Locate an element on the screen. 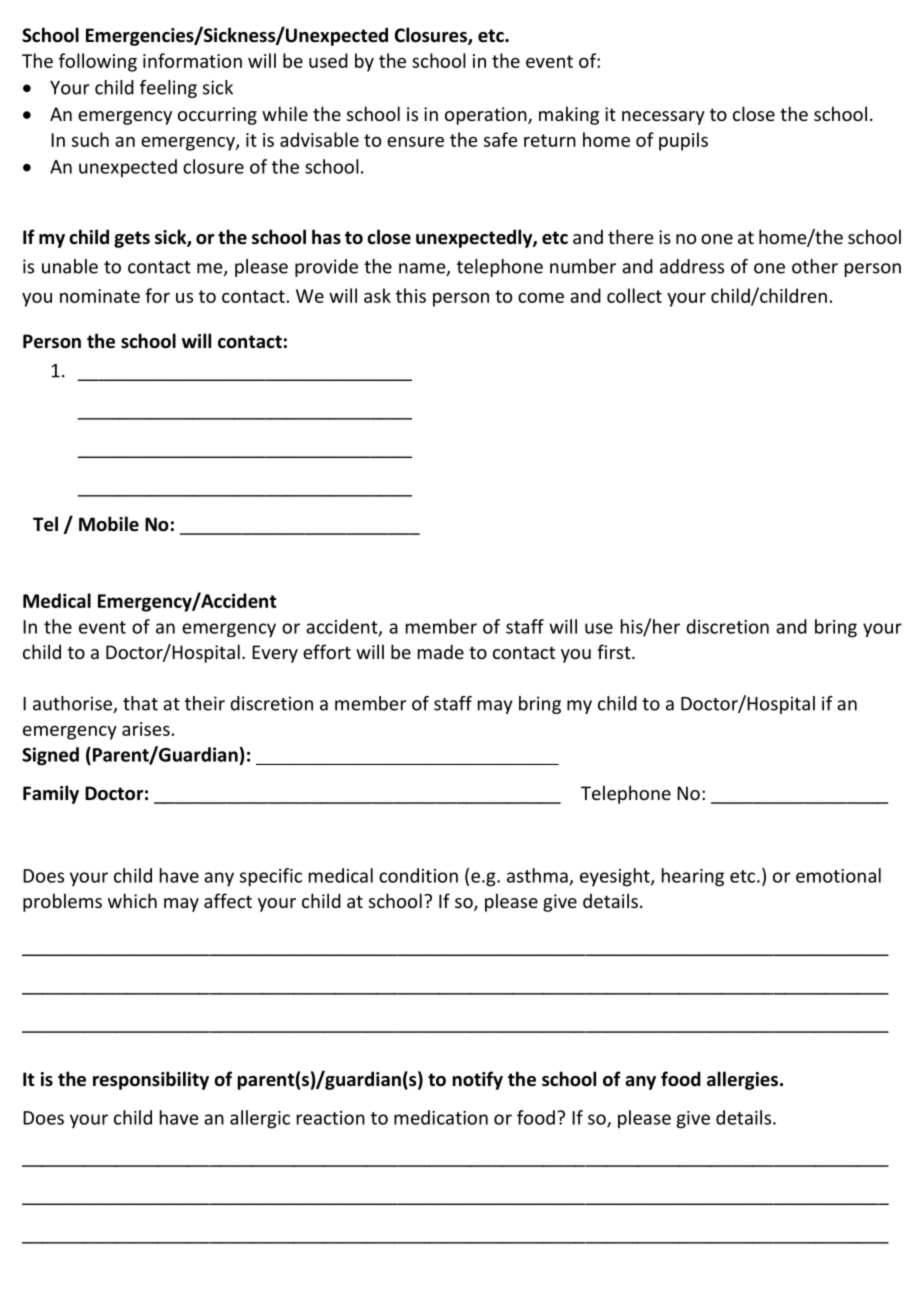 Image resolution: width=924 pixels, height=1308 pixels. allergies is located at coordinates (744, 1080).
